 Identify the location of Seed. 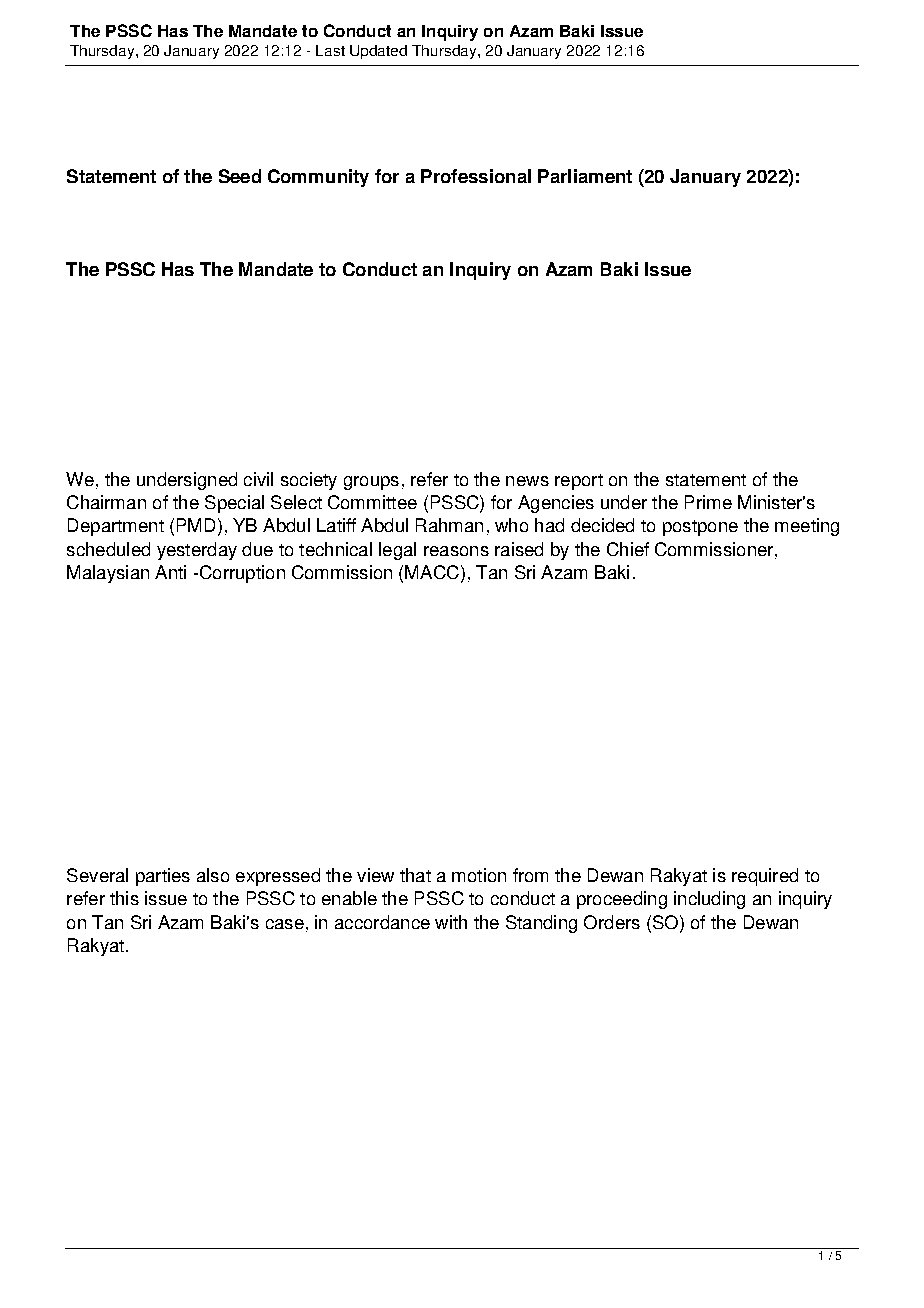
(240, 176).
